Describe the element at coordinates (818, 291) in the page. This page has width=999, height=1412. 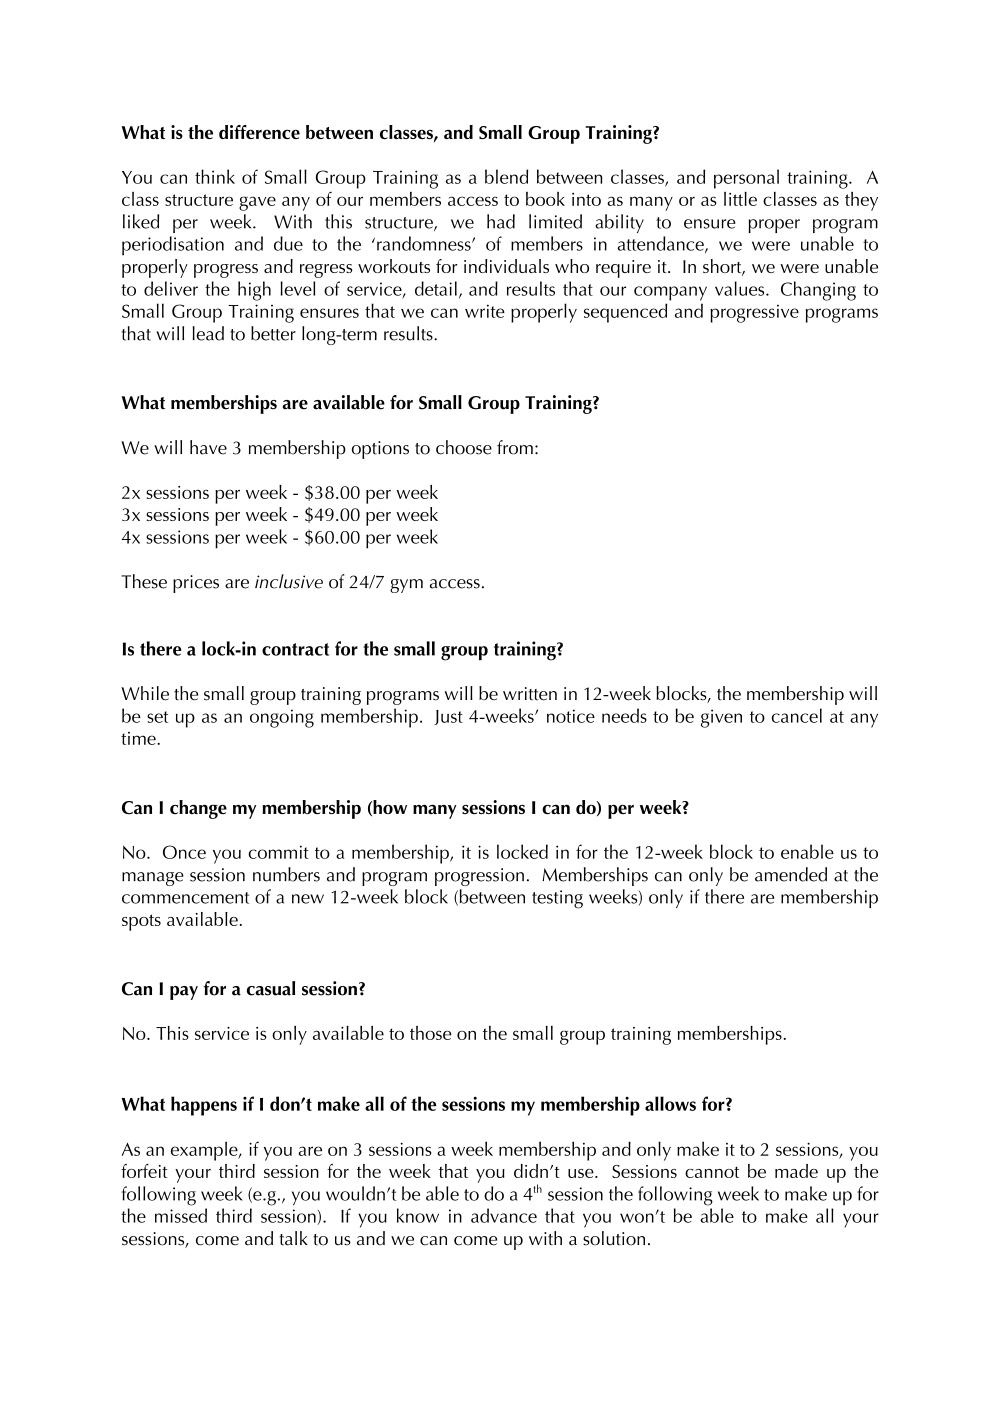
I see `Changing` at that location.
